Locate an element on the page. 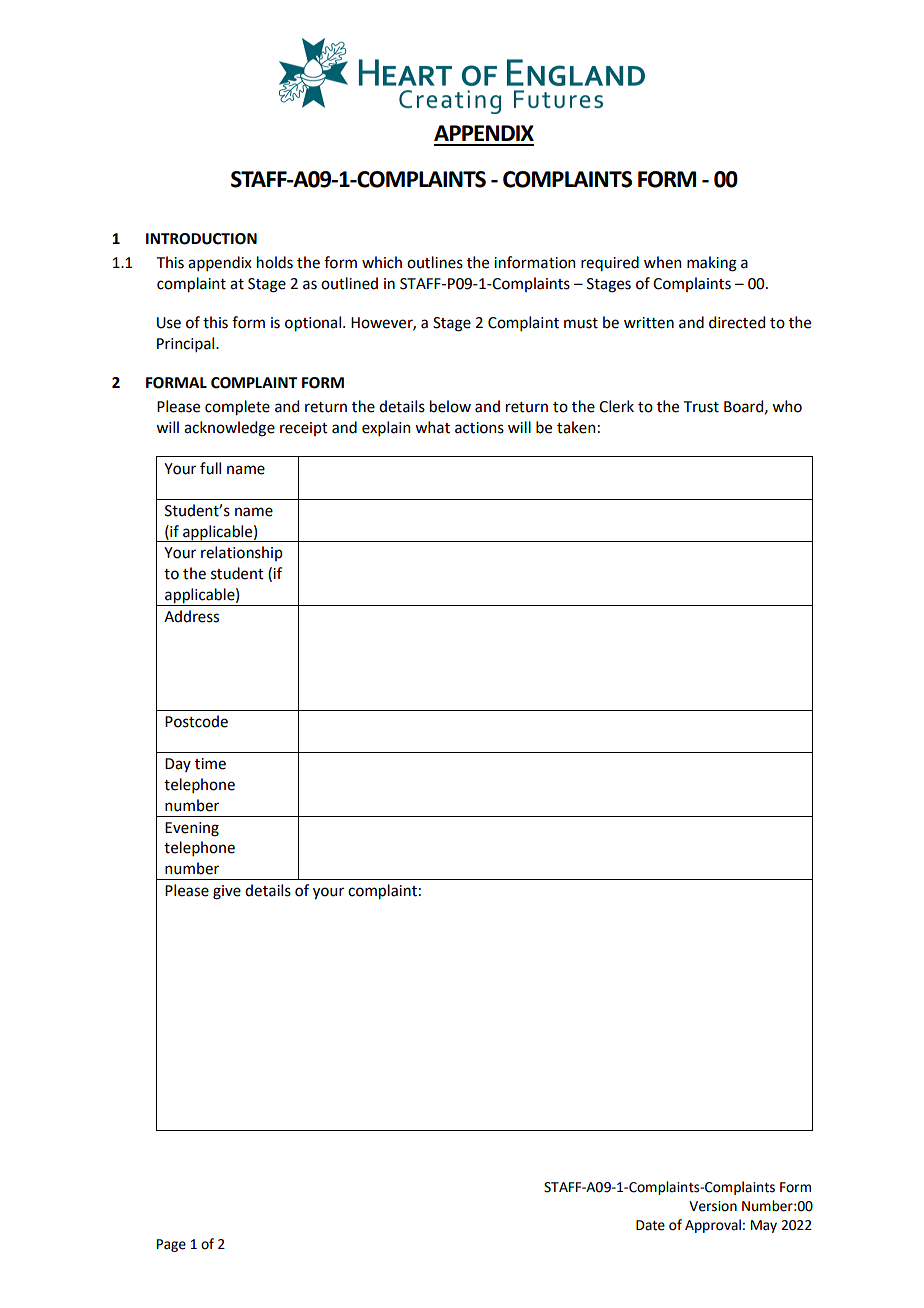  Page is located at coordinates (171, 1245).
